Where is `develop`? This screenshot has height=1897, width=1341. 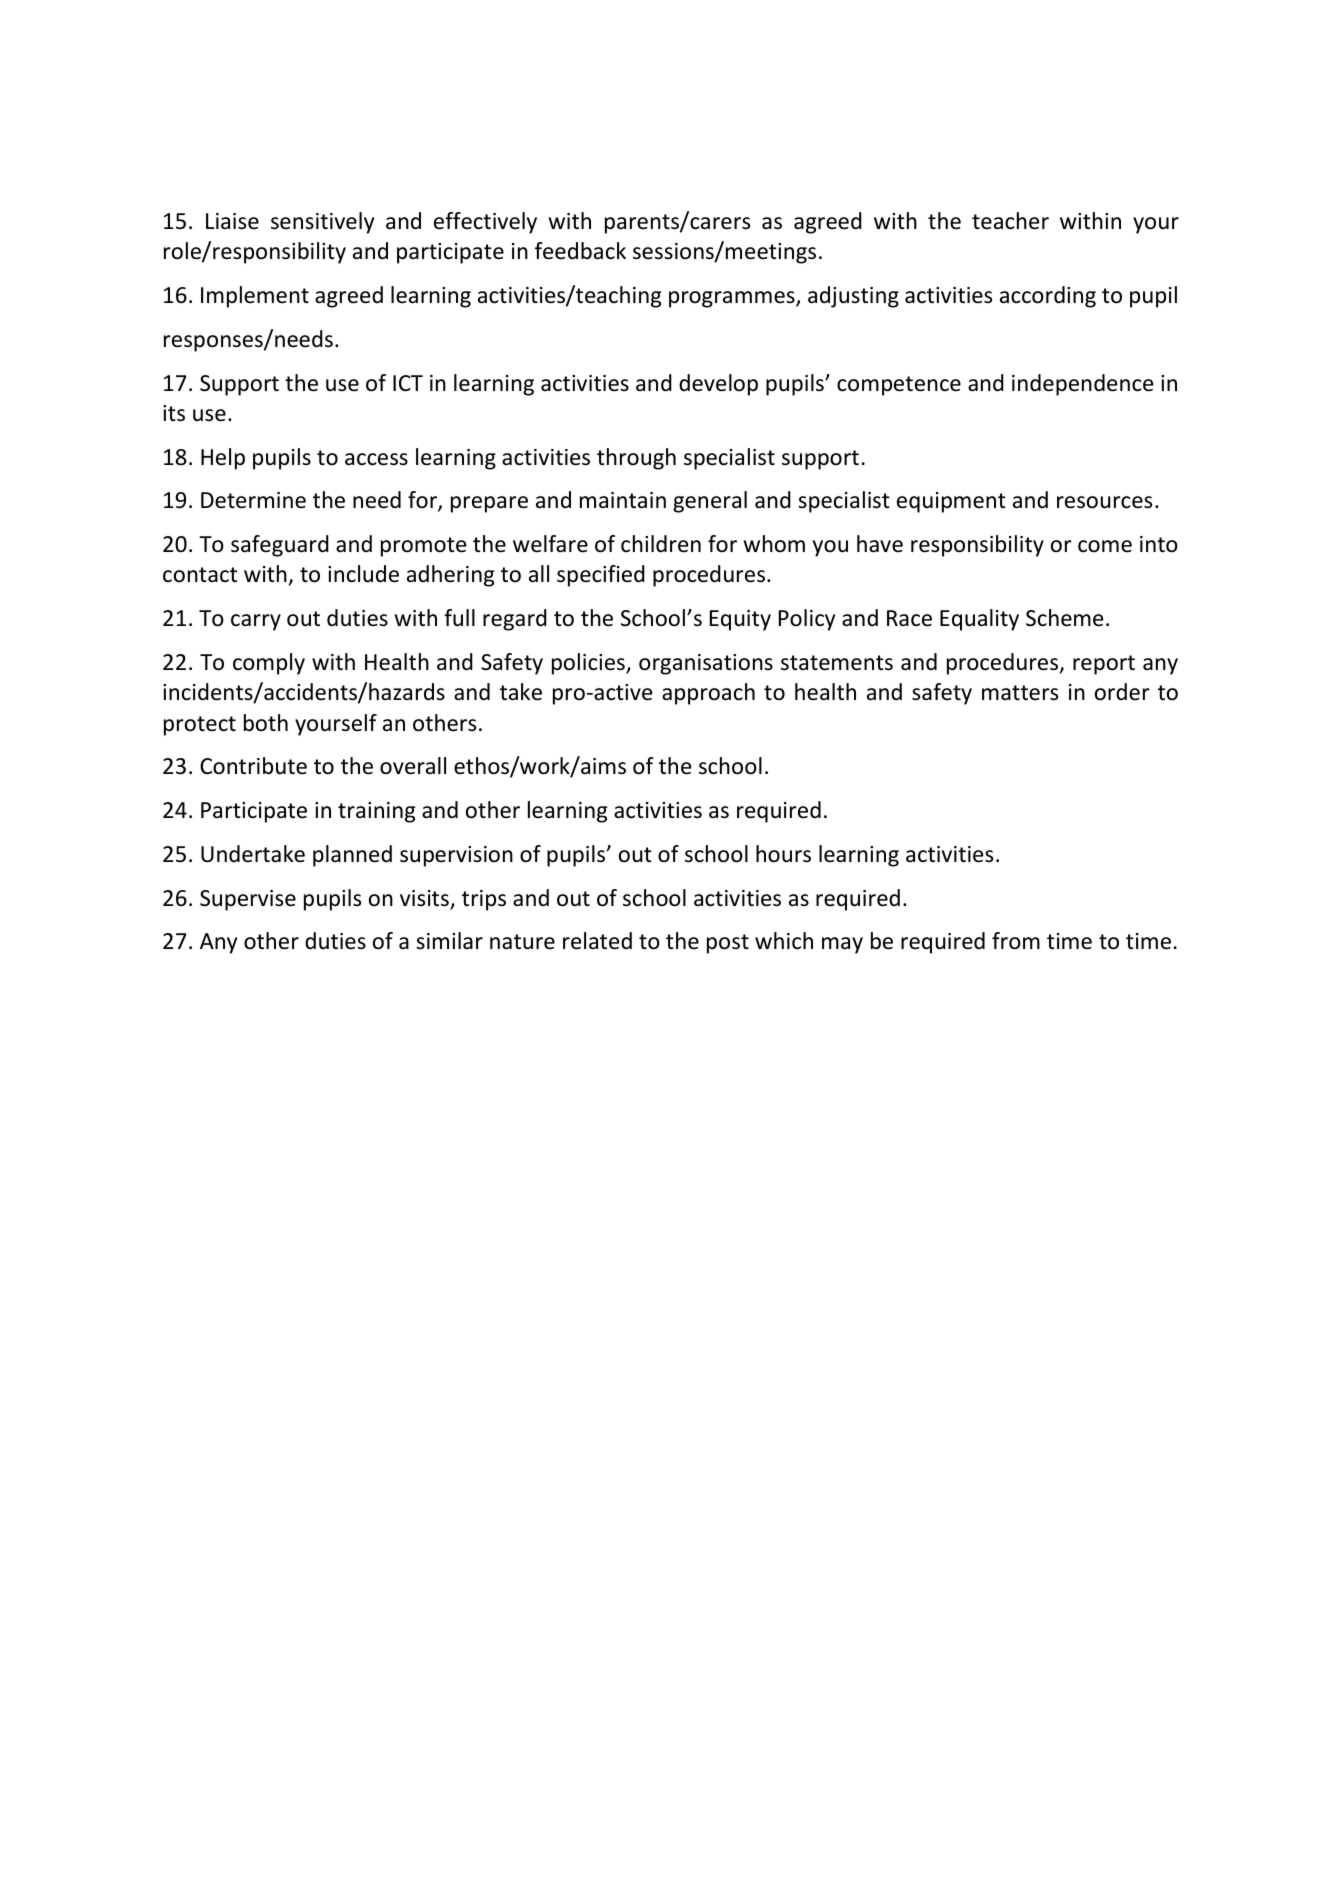
develop is located at coordinates (718, 385).
